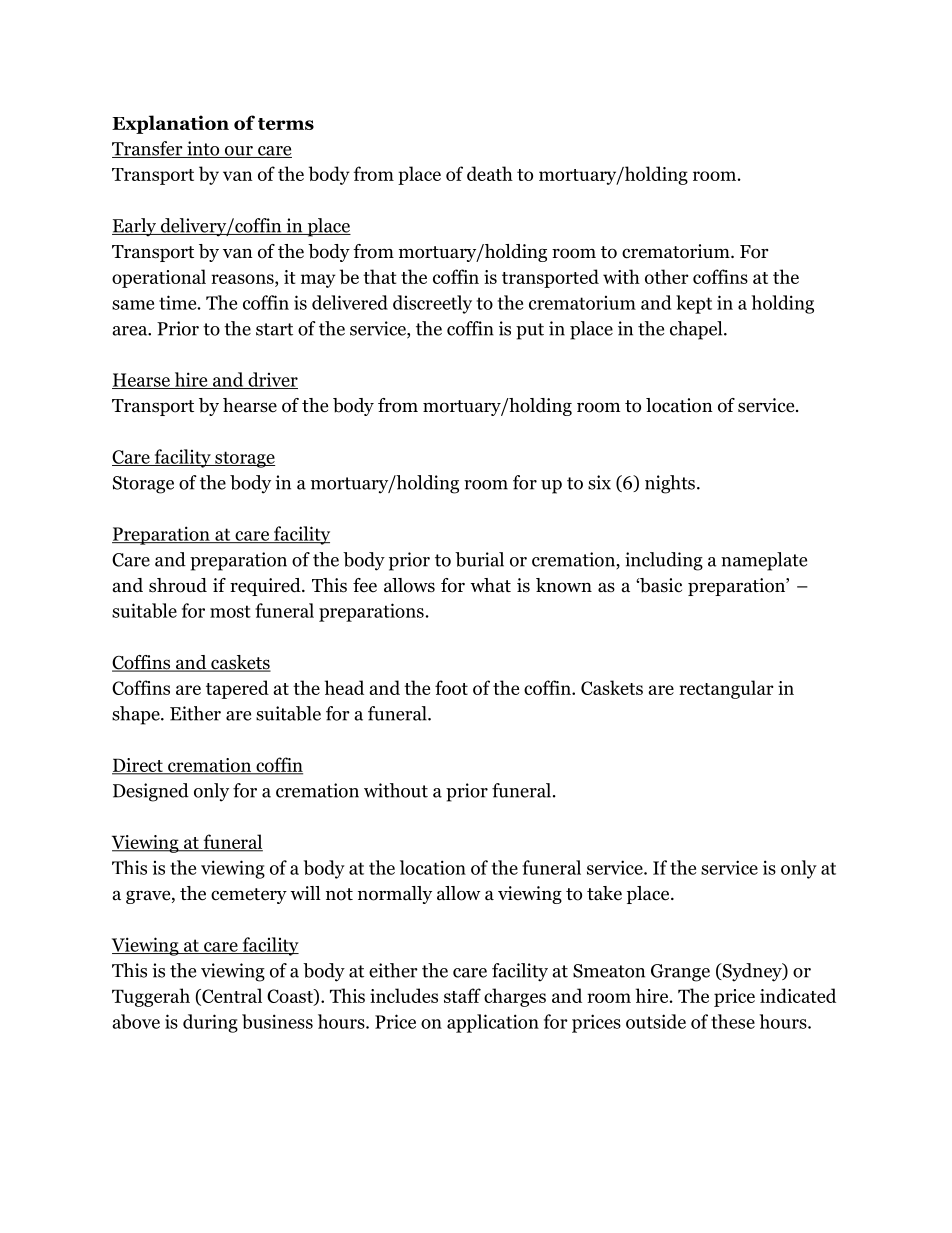 The height and width of the screenshot is (1233, 952). Describe the element at coordinates (733, 1021) in the screenshot. I see `these` at that location.
